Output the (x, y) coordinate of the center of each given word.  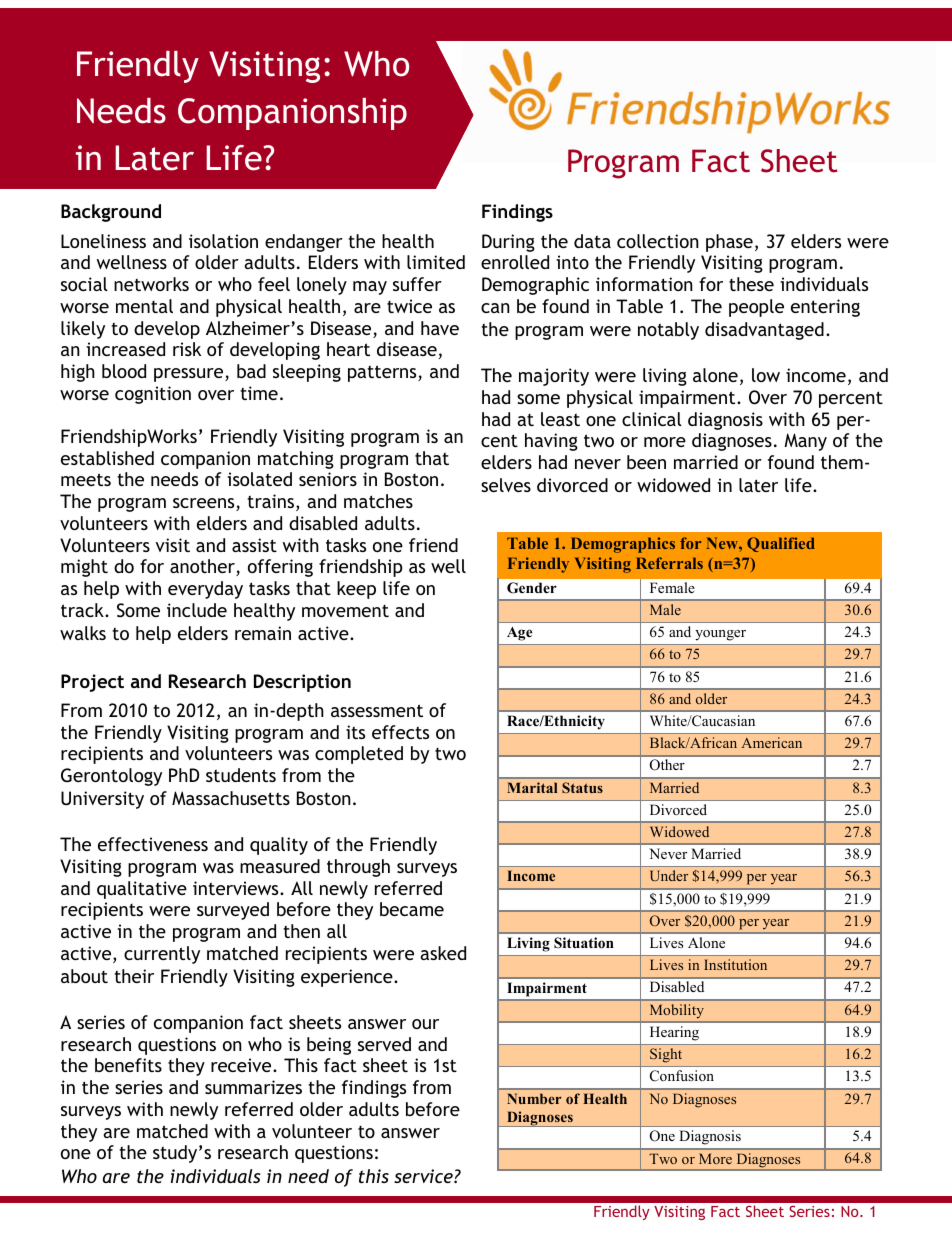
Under (669, 875)
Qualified (781, 544)
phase (729, 243)
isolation (223, 241)
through (358, 868)
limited (436, 262)
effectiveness (153, 844)
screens (205, 504)
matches (378, 501)
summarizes (253, 1087)
